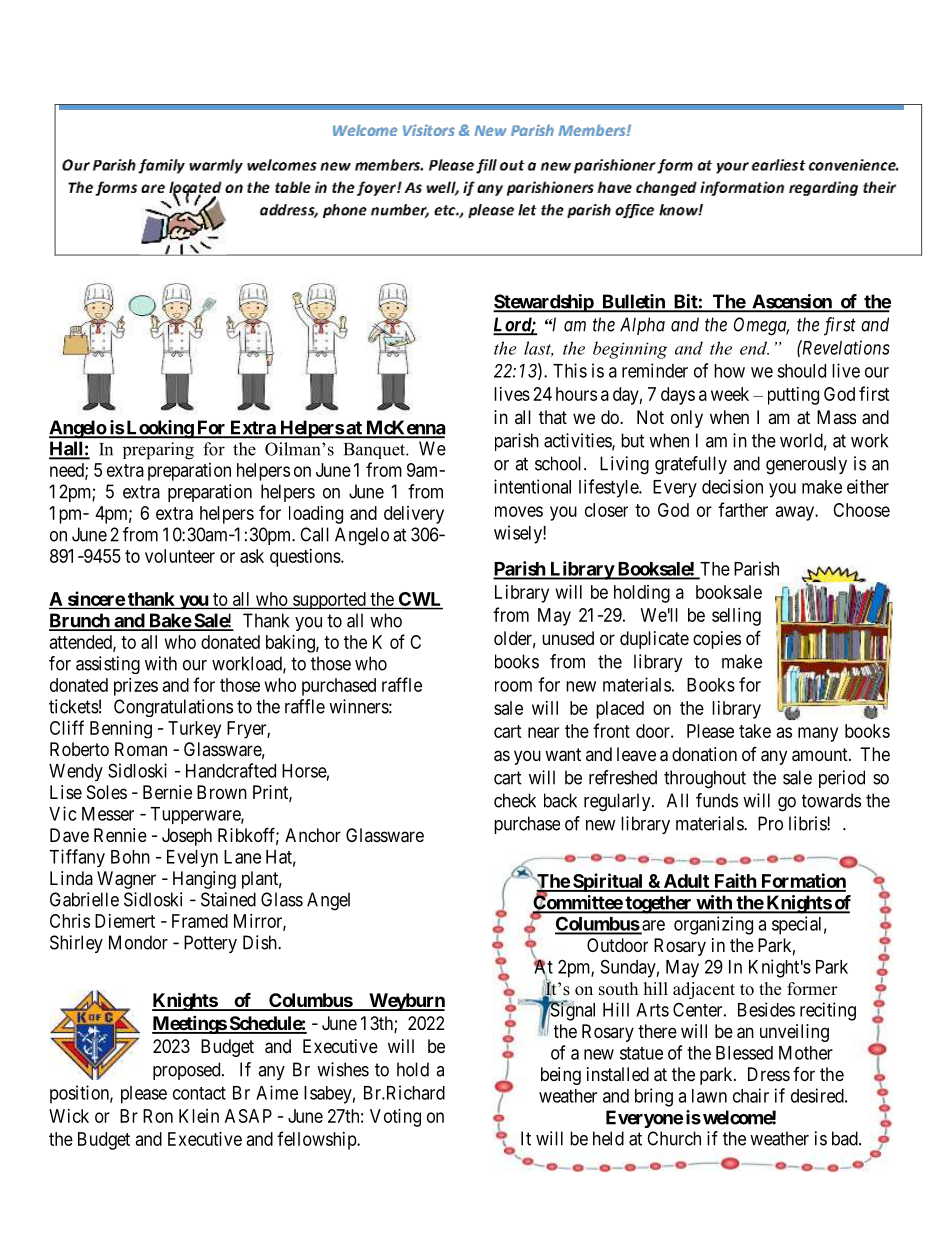  Describe the element at coordinates (761, 326) in the image. I see `Omega` at that location.
